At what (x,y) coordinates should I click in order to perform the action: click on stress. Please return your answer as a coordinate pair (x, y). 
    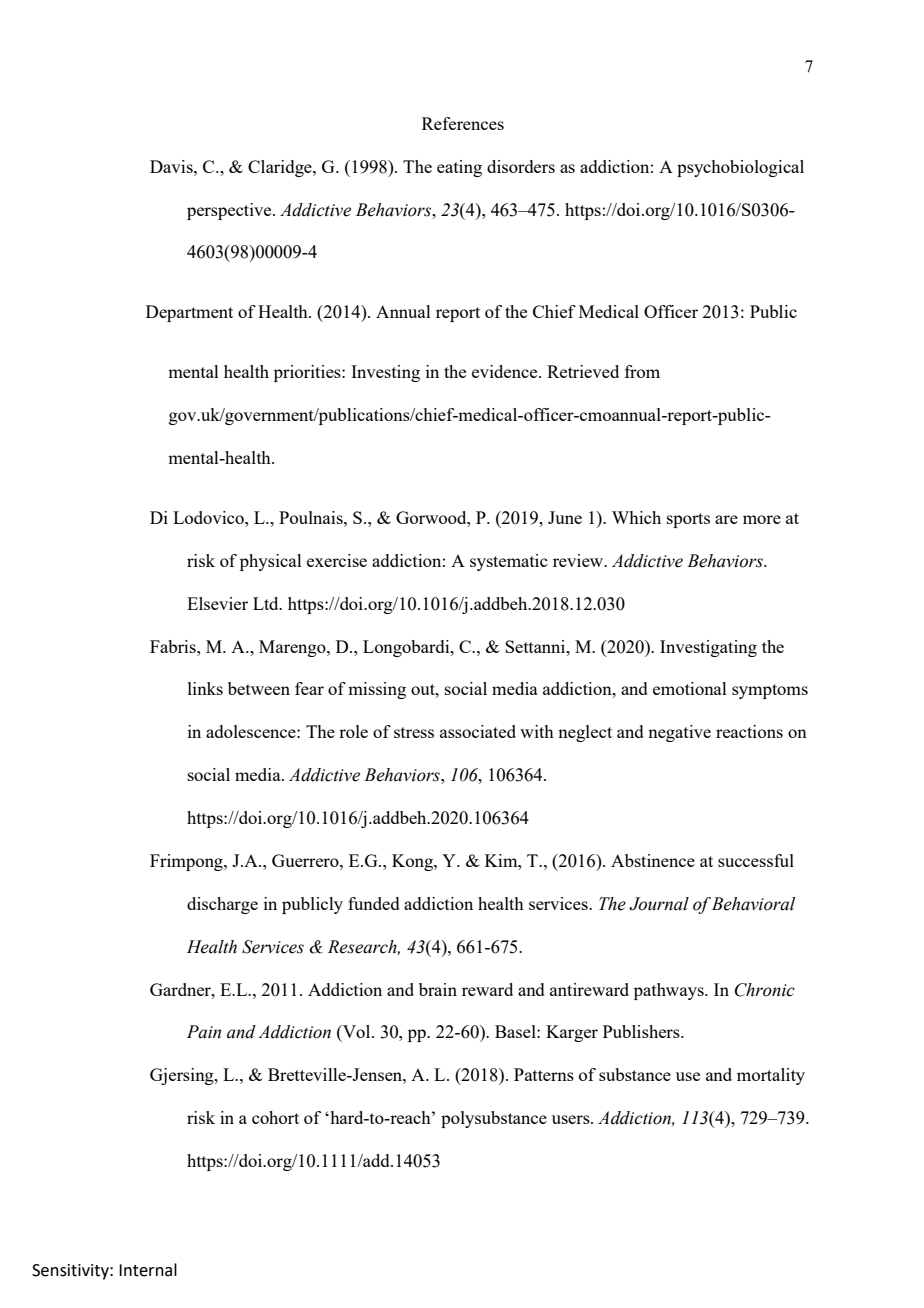
    Looking at the image, I should click on (414, 732).
